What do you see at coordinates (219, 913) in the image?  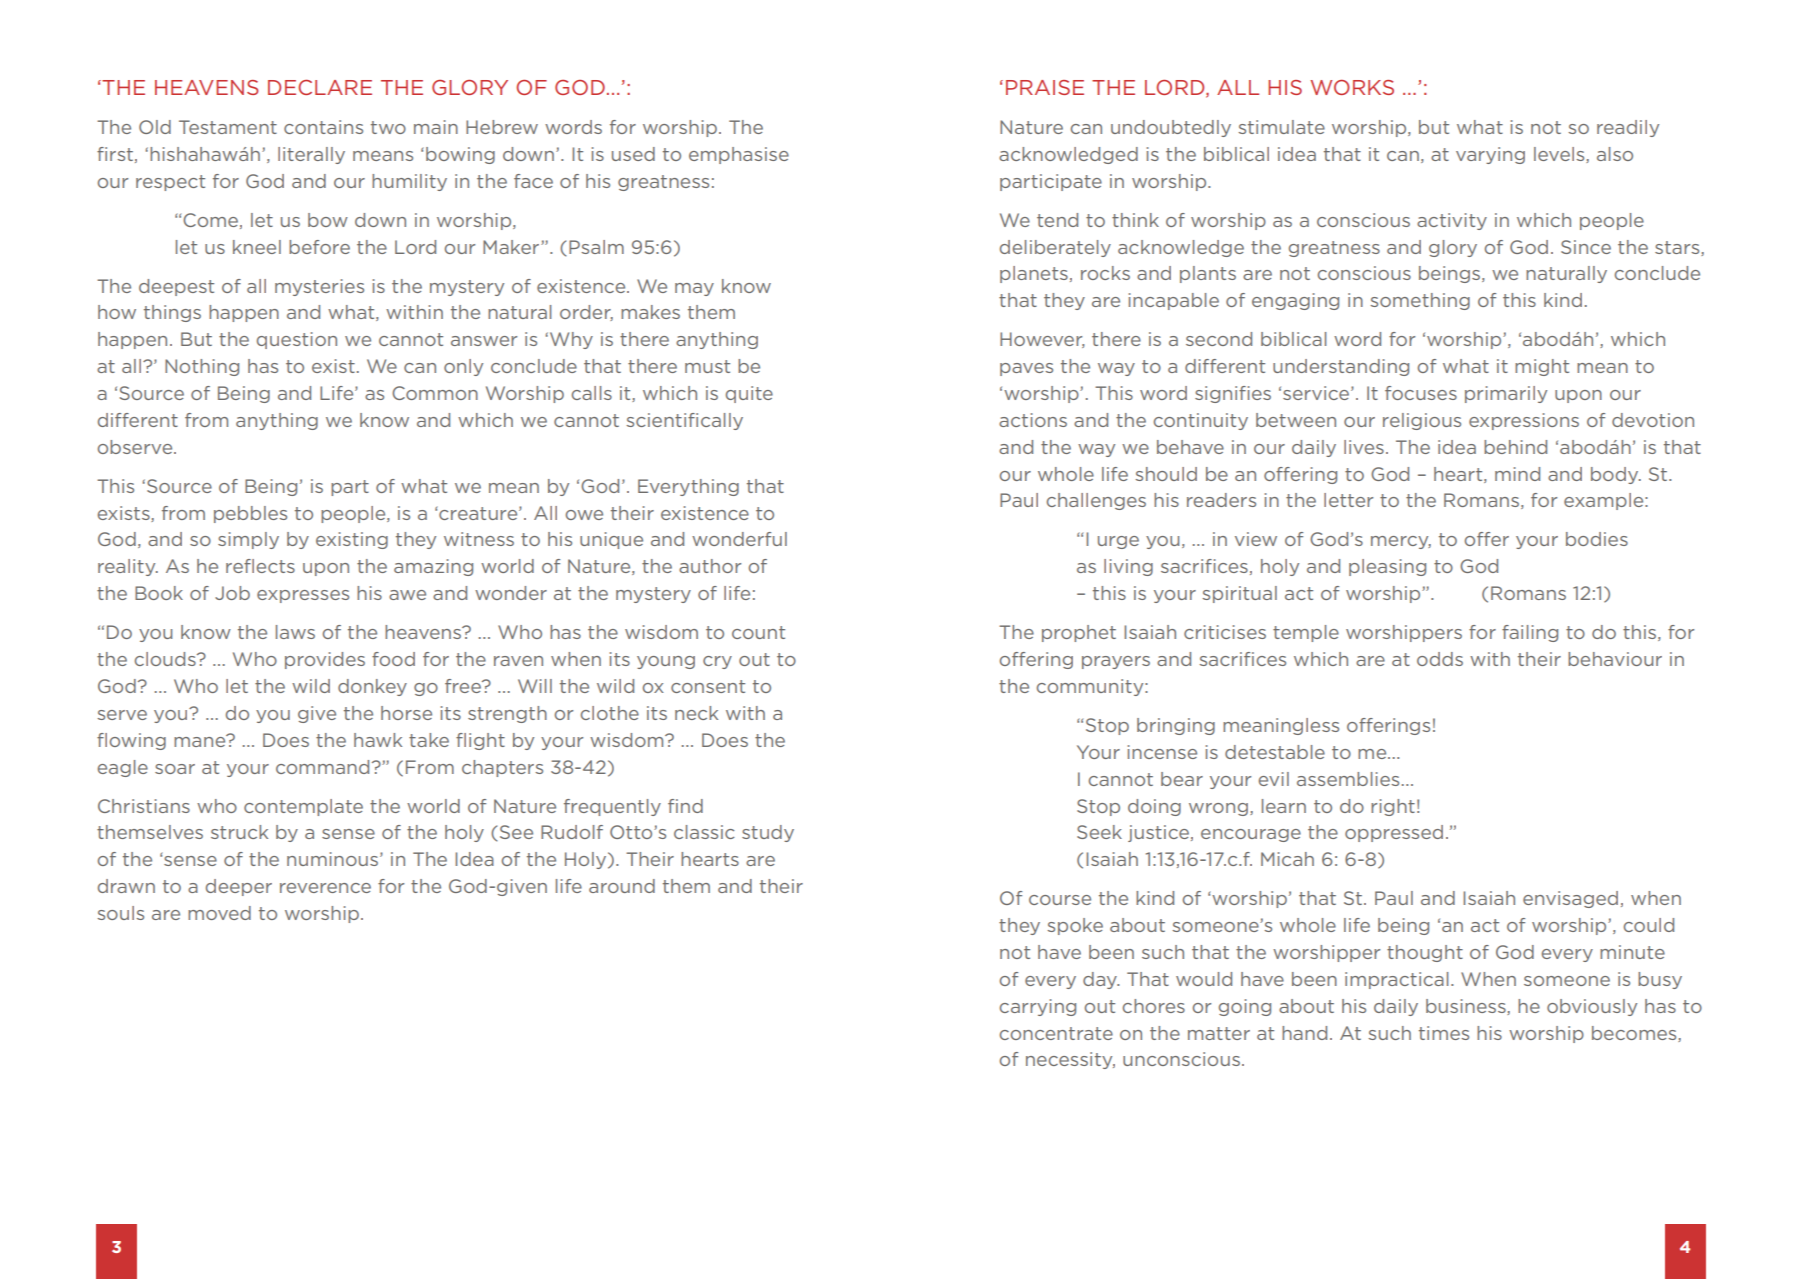 I see `moved` at bounding box center [219, 913].
